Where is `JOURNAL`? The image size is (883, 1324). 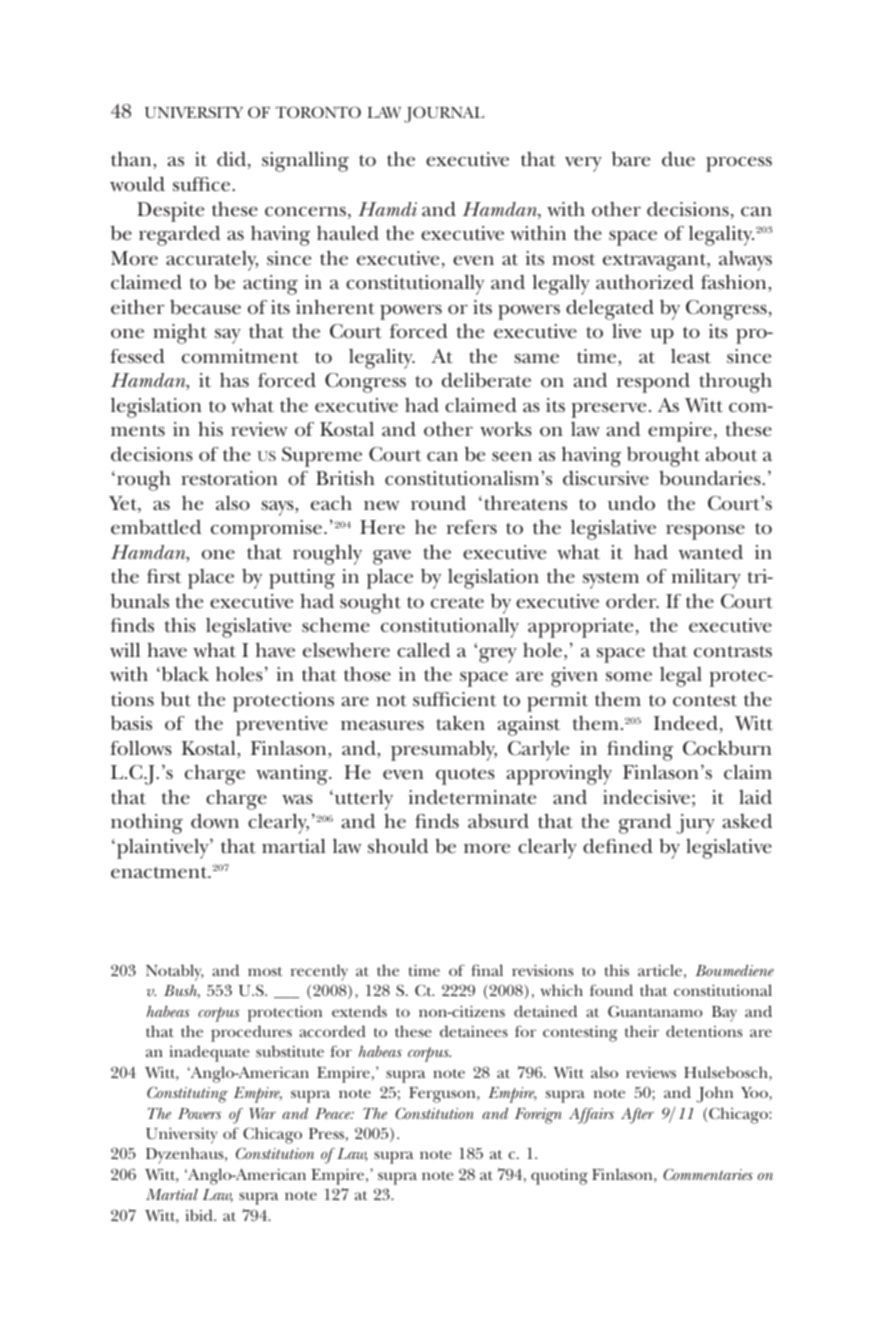 JOURNAL is located at coordinates (444, 114).
